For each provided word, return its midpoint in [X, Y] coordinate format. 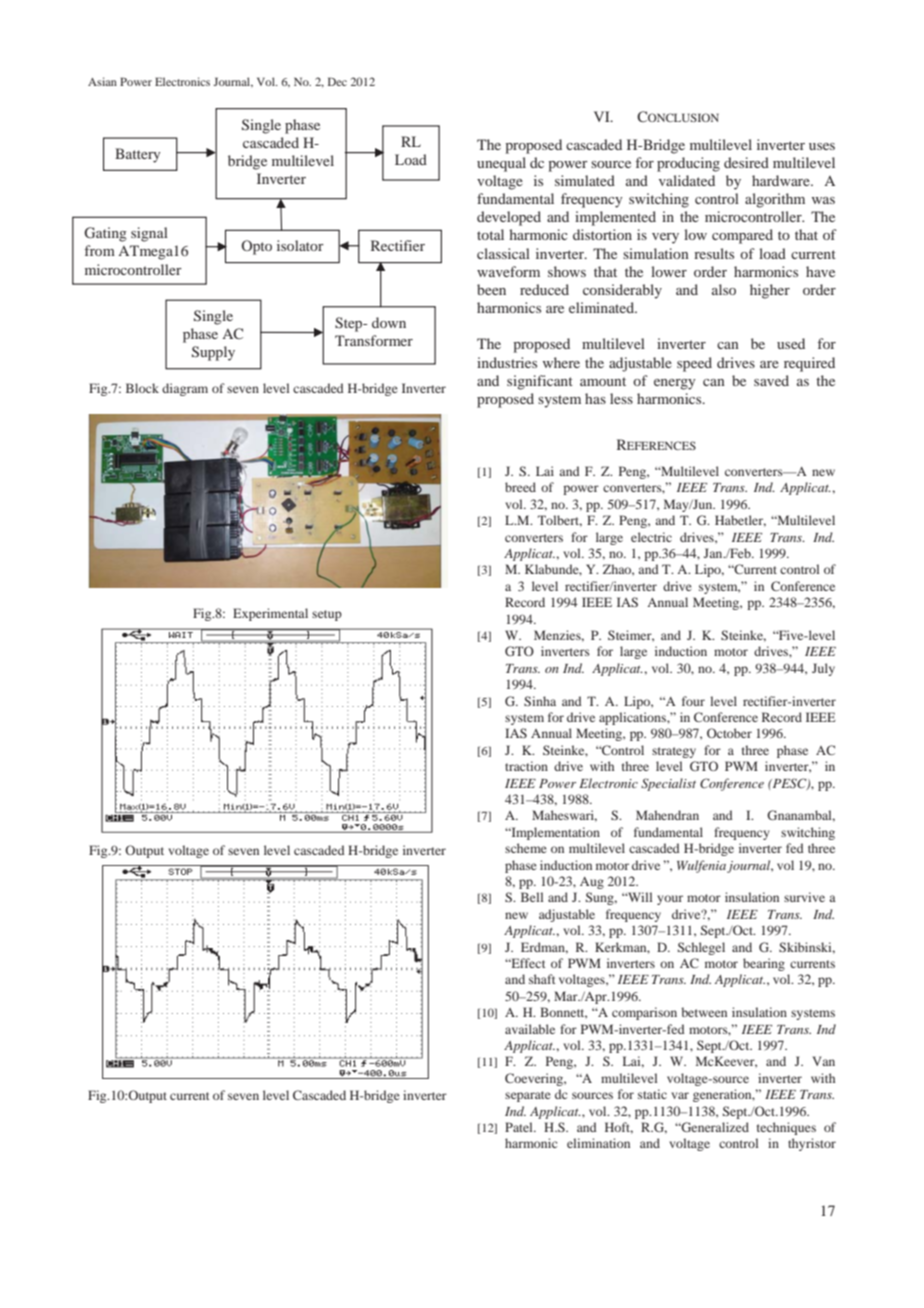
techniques [786, 1128]
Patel [520, 1127]
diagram [185, 389]
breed [520, 487]
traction [526, 766]
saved [771, 380]
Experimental [270, 614]
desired [746, 162]
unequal [501, 164]
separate [528, 1096]
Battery [138, 155]
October [729, 733]
